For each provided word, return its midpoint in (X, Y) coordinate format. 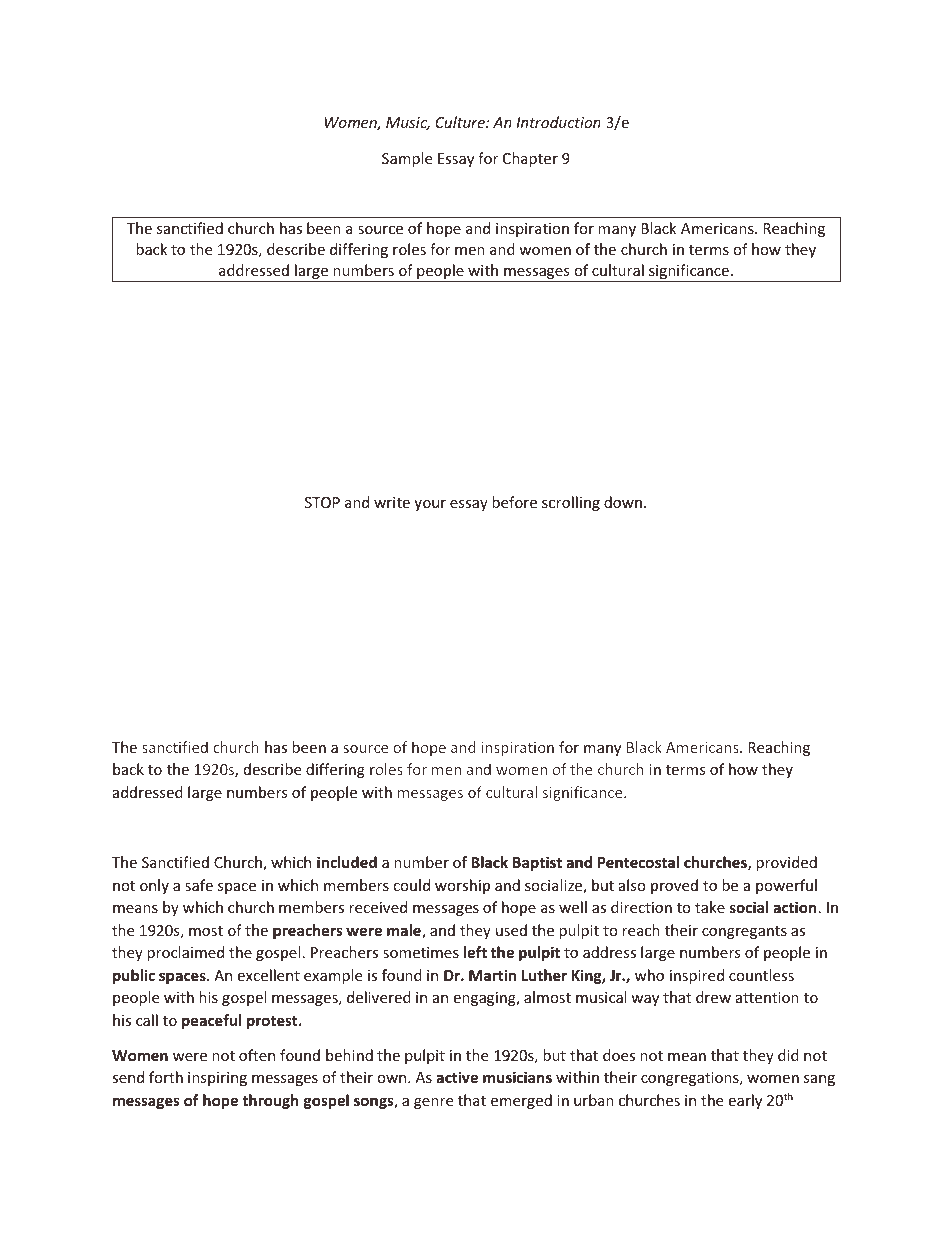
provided (786, 863)
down (623, 502)
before (514, 502)
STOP (322, 502)
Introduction (558, 122)
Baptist (537, 863)
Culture (461, 122)
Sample (407, 159)
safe (199, 885)
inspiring (217, 1079)
